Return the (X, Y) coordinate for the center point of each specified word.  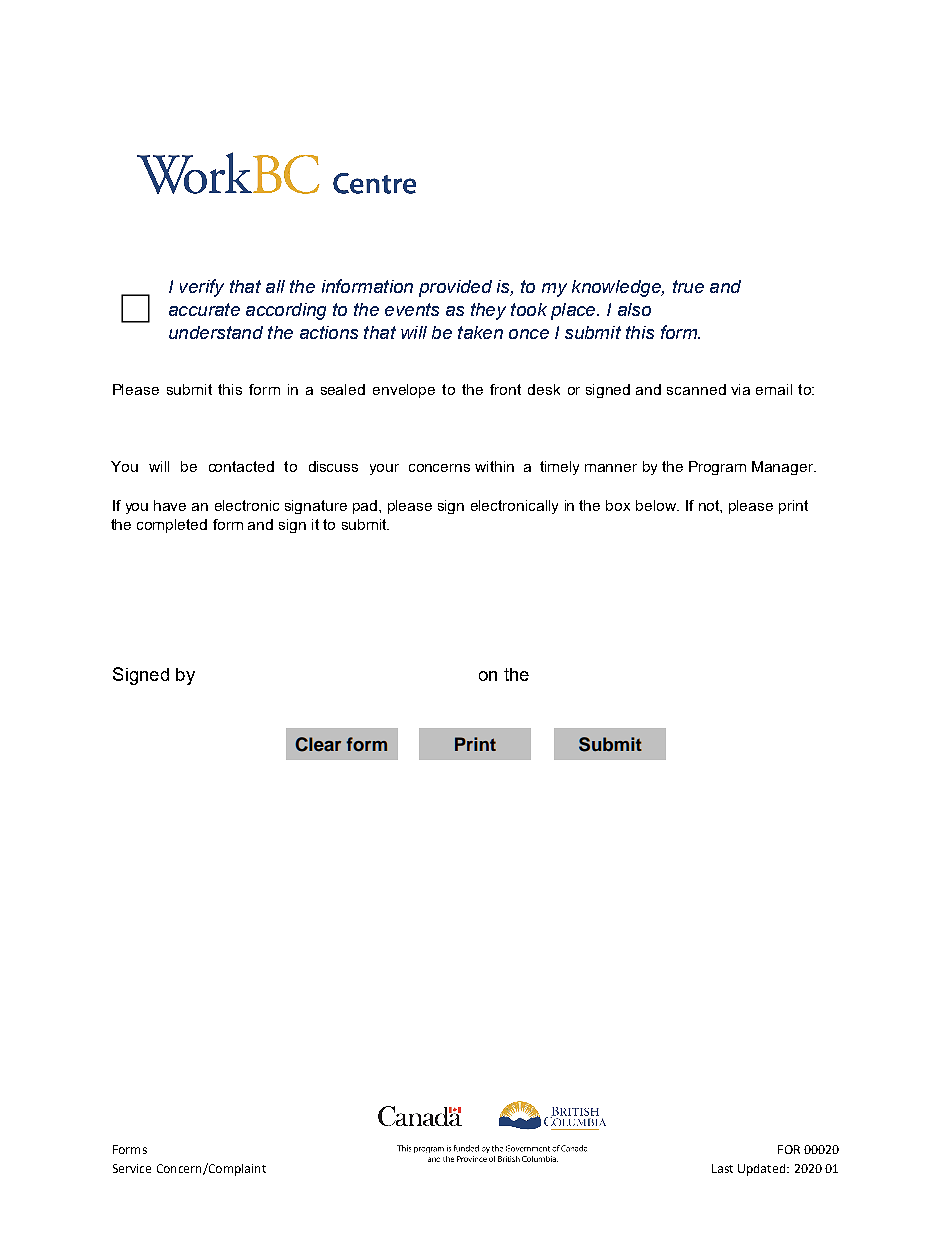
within (494, 466)
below (657, 505)
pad (366, 507)
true (688, 286)
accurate (204, 309)
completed (172, 526)
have (170, 505)
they (488, 311)
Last (722, 1168)
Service (132, 1168)
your (384, 469)
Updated (763, 1170)
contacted (241, 466)
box (618, 505)
